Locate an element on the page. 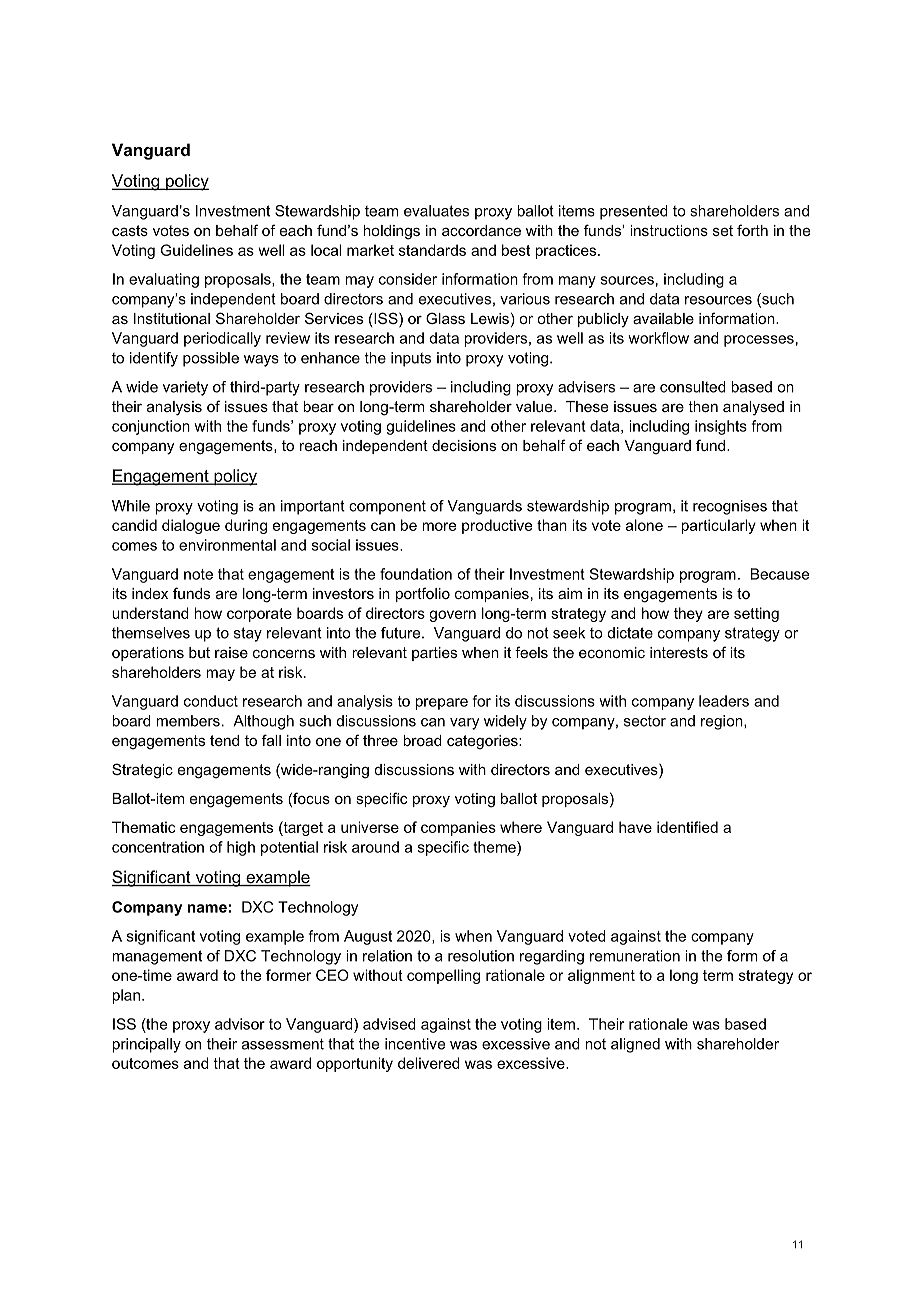 This page has width=924, height=1308. parties is located at coordinates (434, 654).
